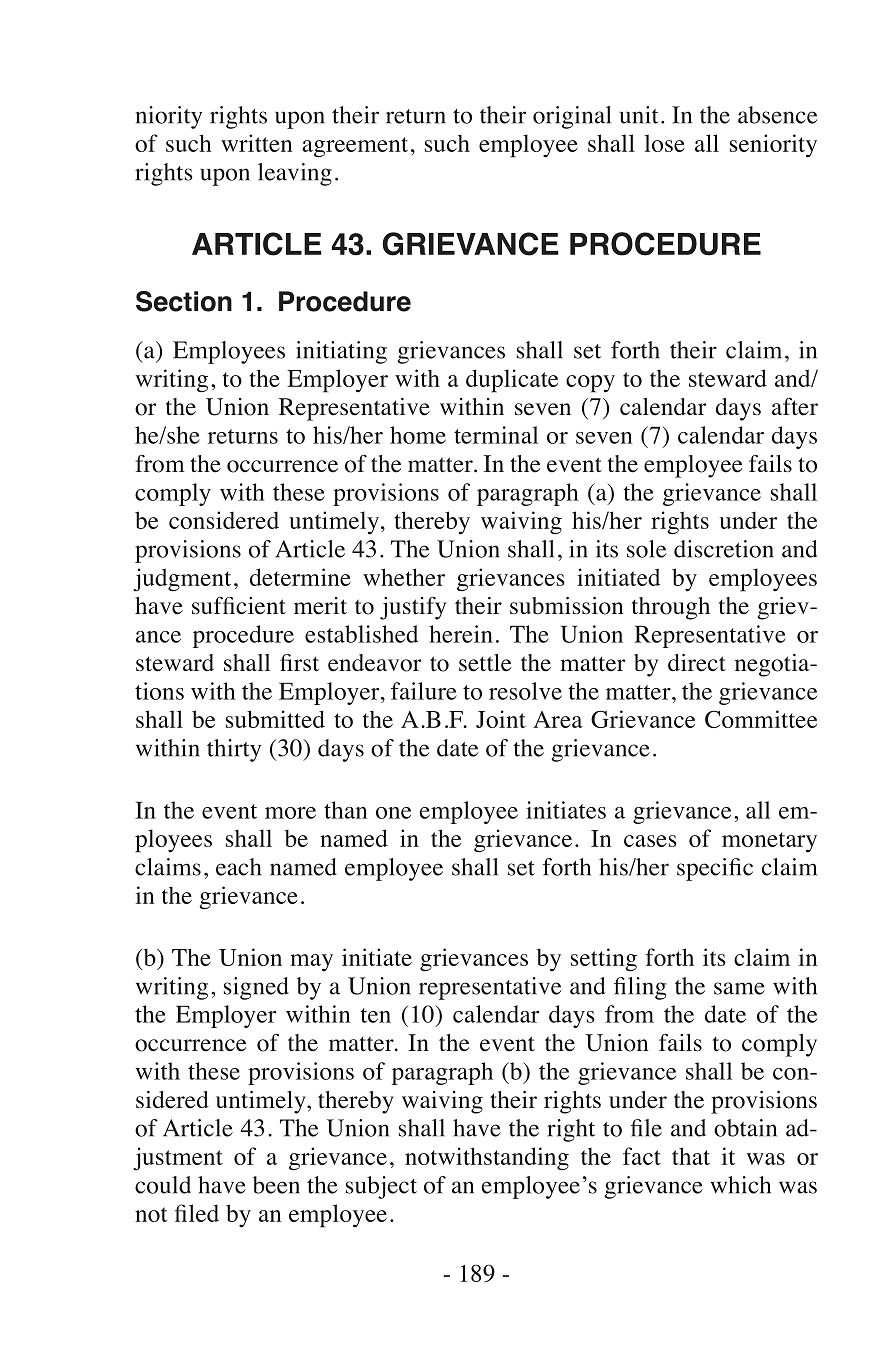 The width and height of the image is (896, 1351). I want to click on specific, so click(715, 869).
